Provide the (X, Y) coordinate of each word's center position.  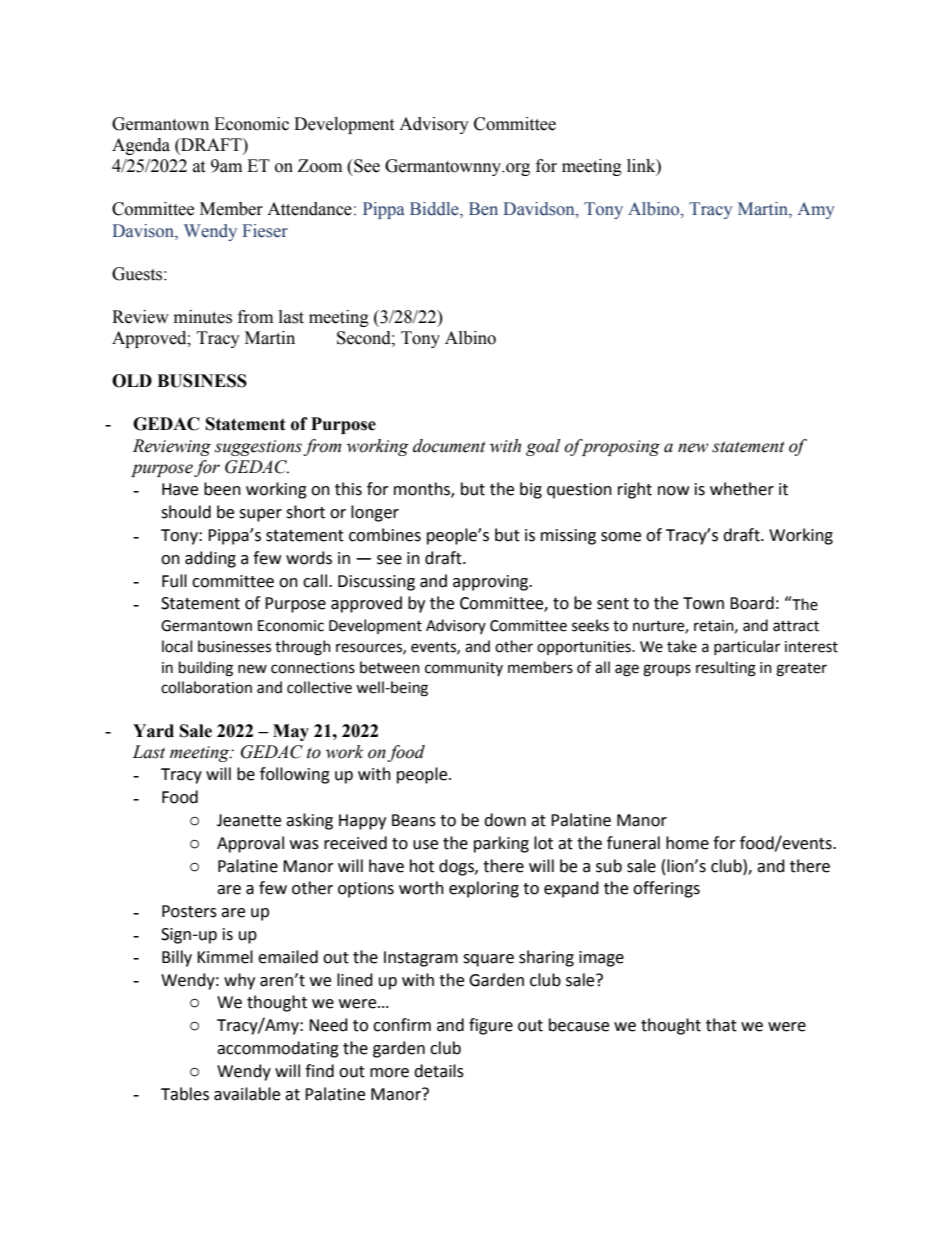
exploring (484, 889)
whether (742, 489)
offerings (666, 889)
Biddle (435, 210)
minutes (203, 317)
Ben (483, 209)
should (186, 512)
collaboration (206, 687)
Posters (189, 911)
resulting (726, 669)
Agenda (141, 146)
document (449, 446)
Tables (185, 1094)
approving (492, 583)
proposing (619, 447)
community (464, 669)
